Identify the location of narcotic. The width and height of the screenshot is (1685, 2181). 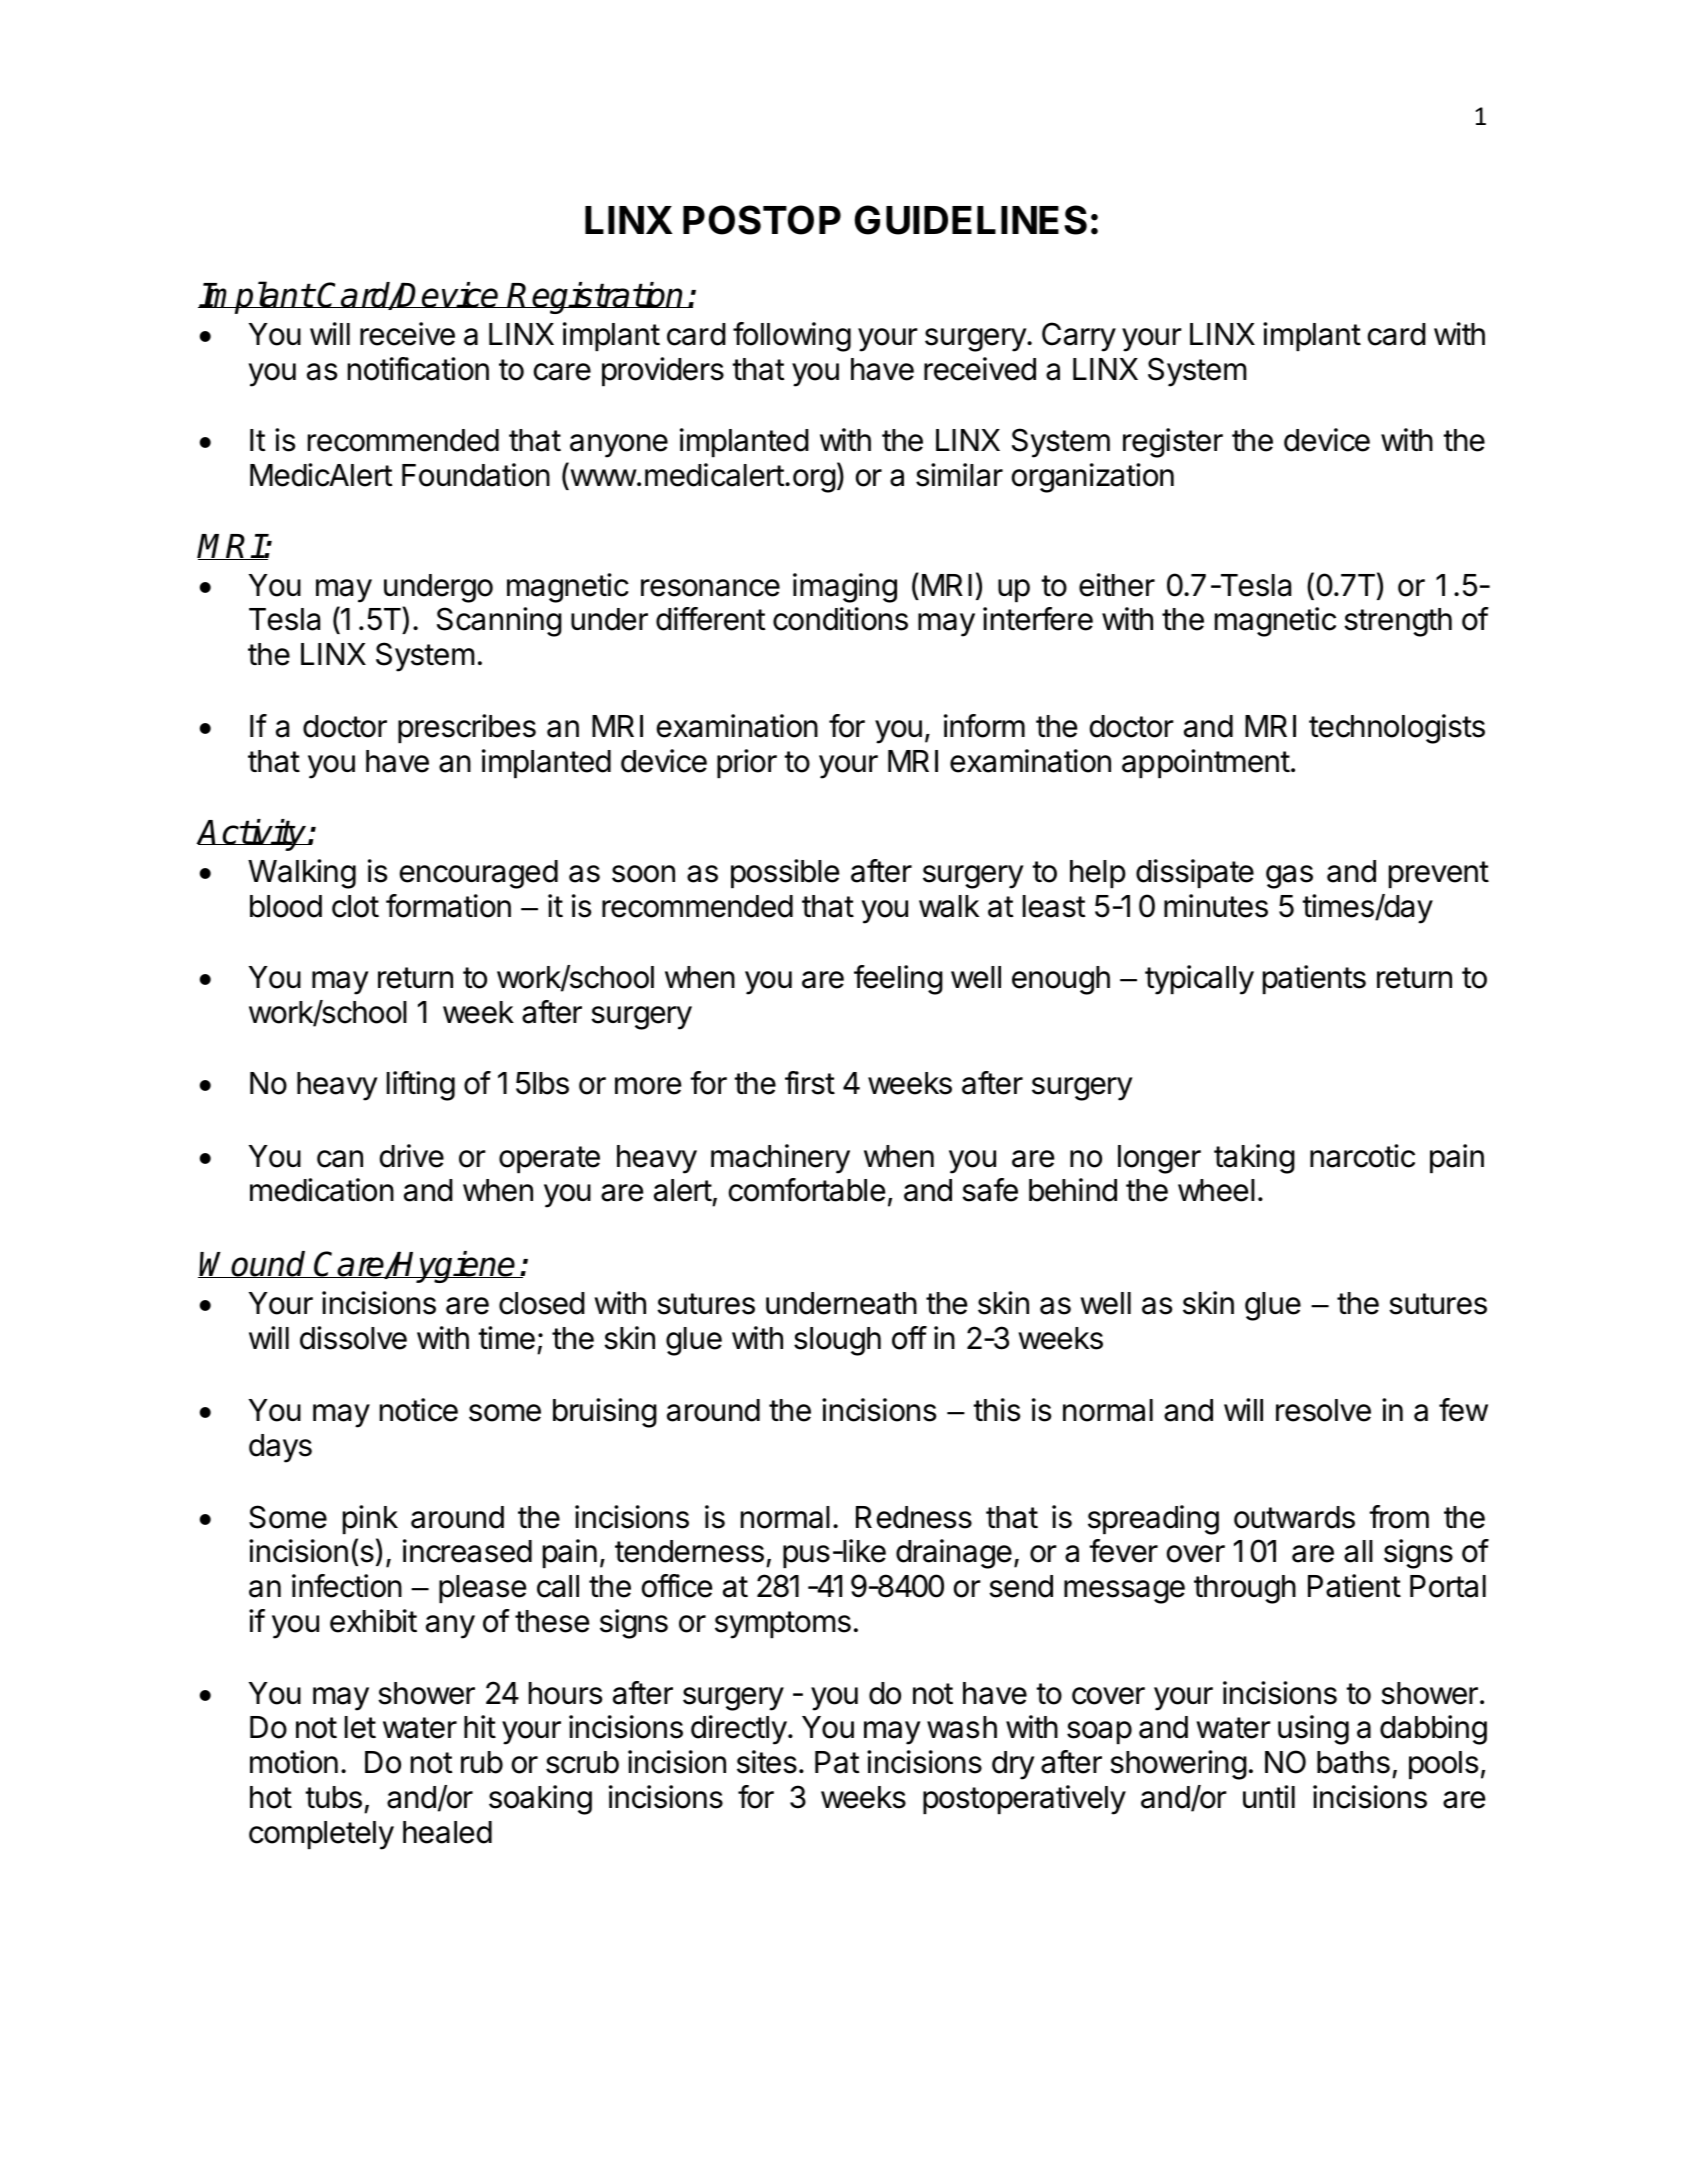
(1362, 1156).
